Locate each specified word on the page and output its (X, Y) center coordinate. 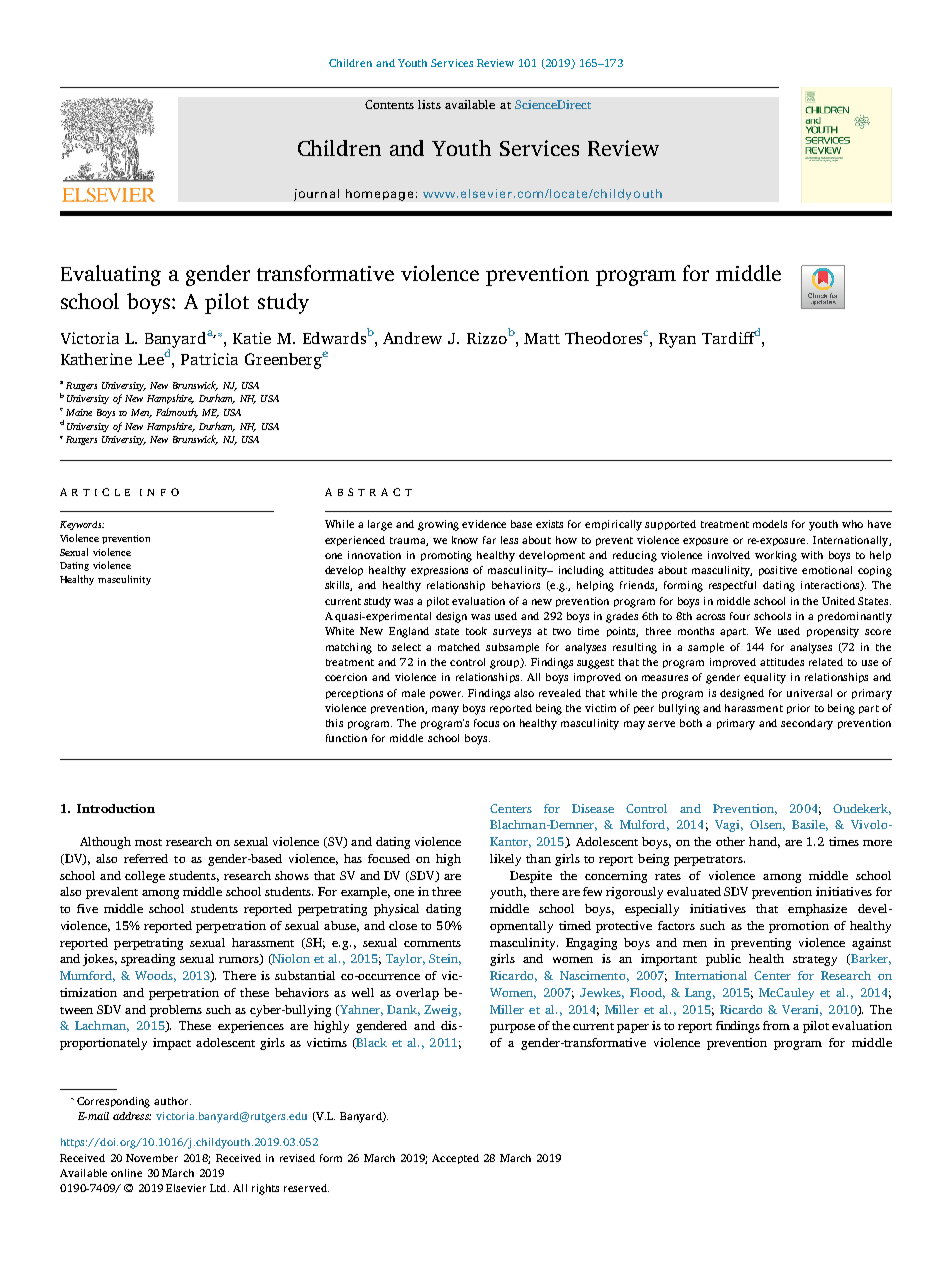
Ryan (677, 340)
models (770, 524)
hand (764, 842)
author (172, 1101)
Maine (79, 412)
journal (316, 195)
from (776, 1025)
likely (505, 860)
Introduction (116, 808)
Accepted (455, 1159)
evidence (484, 524)
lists (429, 104)
